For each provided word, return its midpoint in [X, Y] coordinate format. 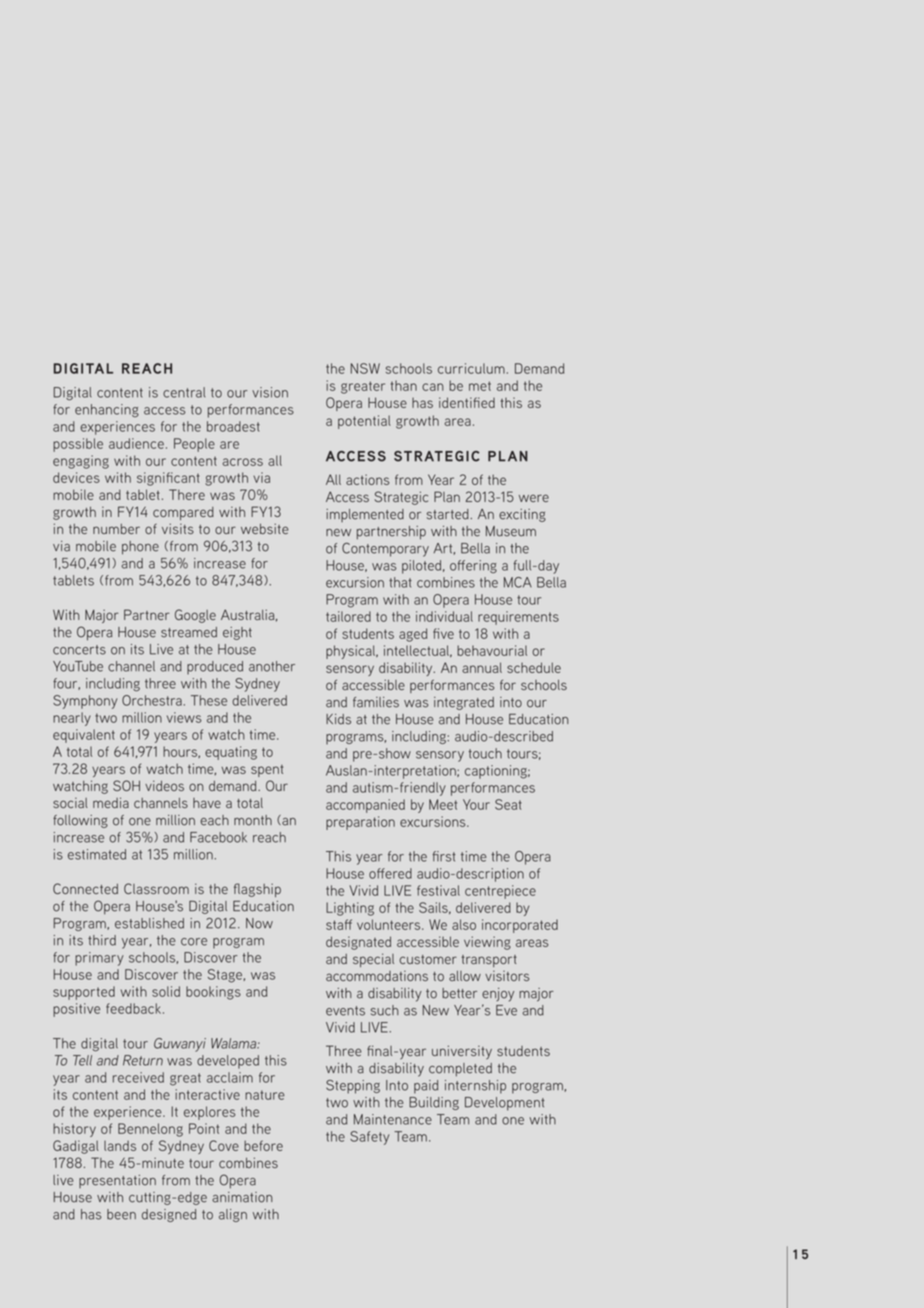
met [480, 386]
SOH [126, 785]
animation [242, 1197]
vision [270, 392]
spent [267, 771]
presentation [117, 1181]
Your [476, 804]
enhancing [107, 410]
